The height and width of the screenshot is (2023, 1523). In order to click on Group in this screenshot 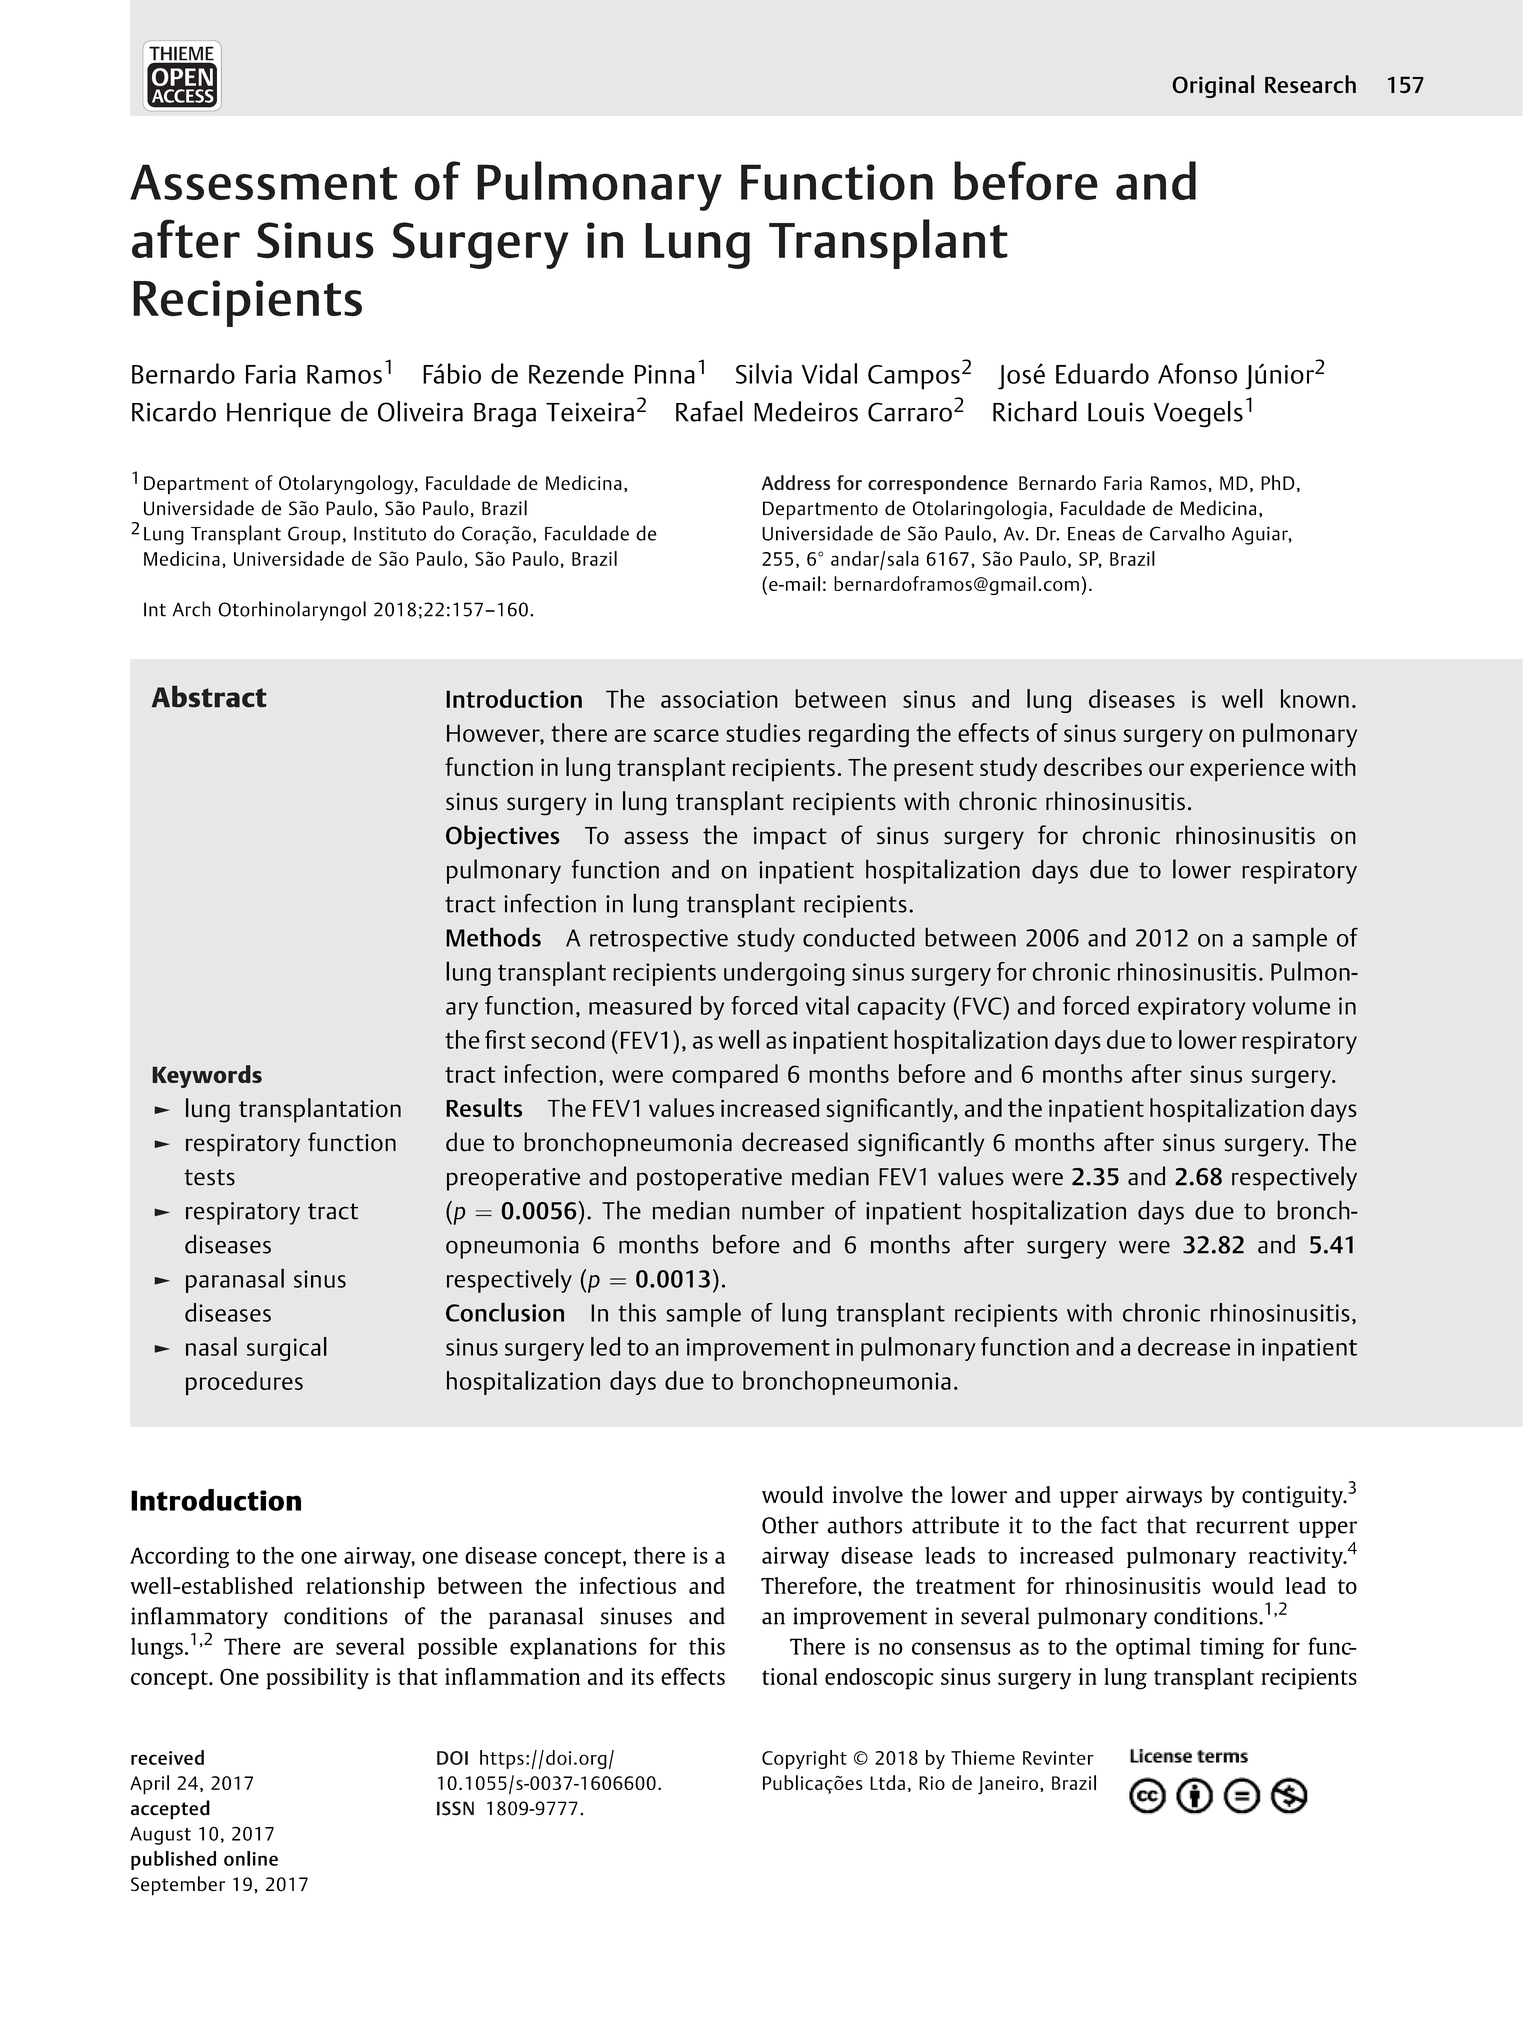, I will do `click(314, 535)`.
